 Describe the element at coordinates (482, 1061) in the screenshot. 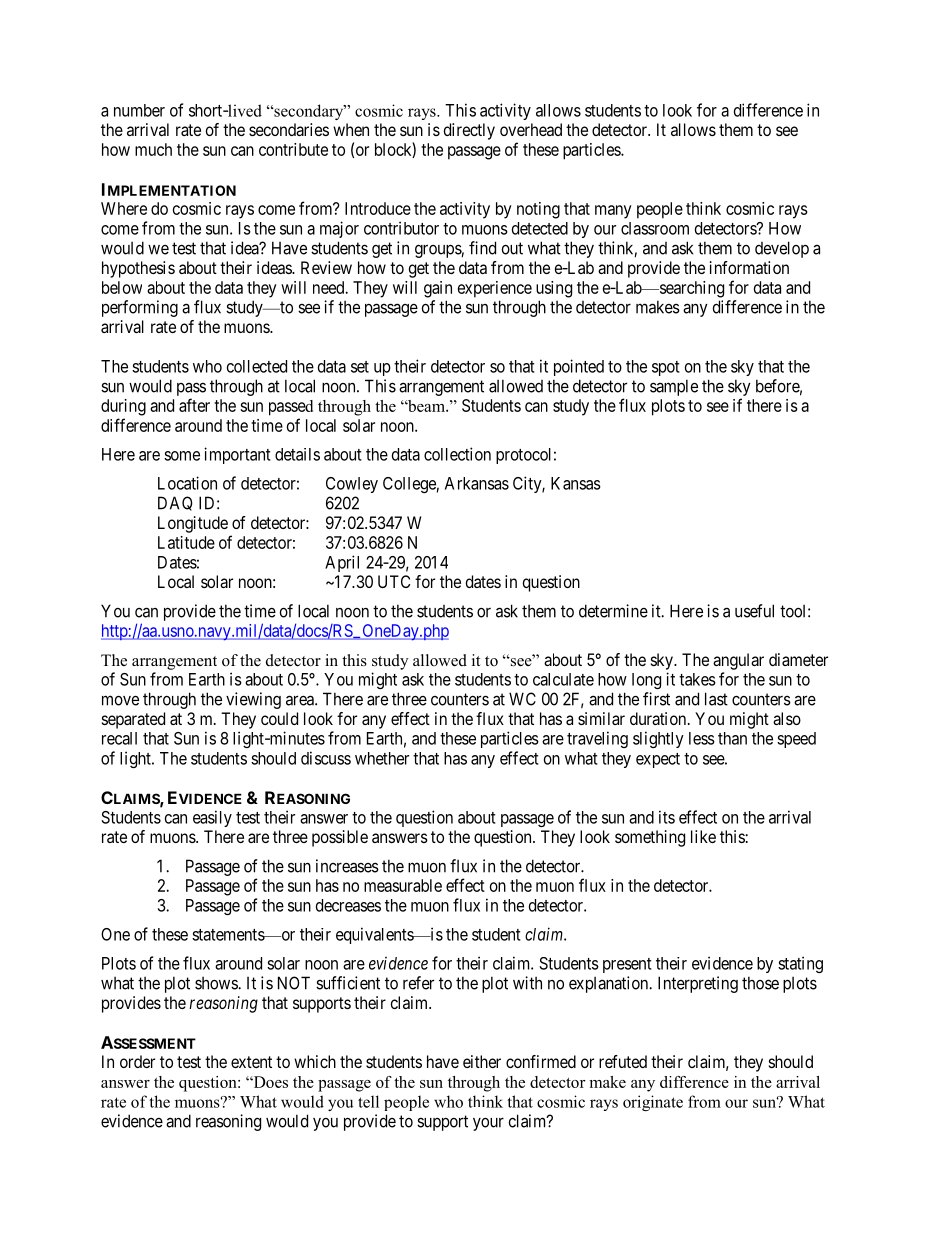

I see `either` at that location.
